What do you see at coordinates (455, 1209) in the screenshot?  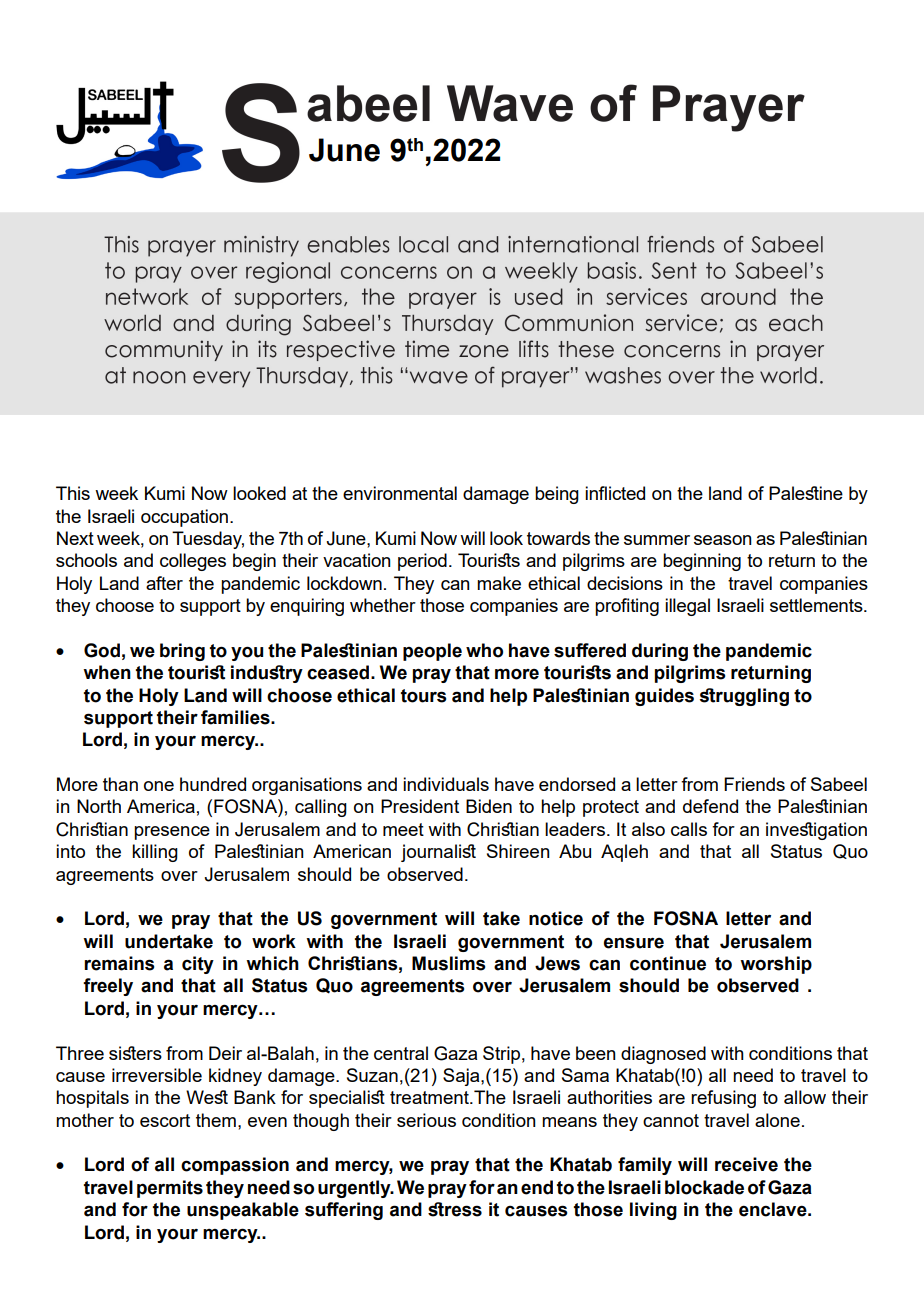 I see `stress` at bounding box center [455, 1209].
